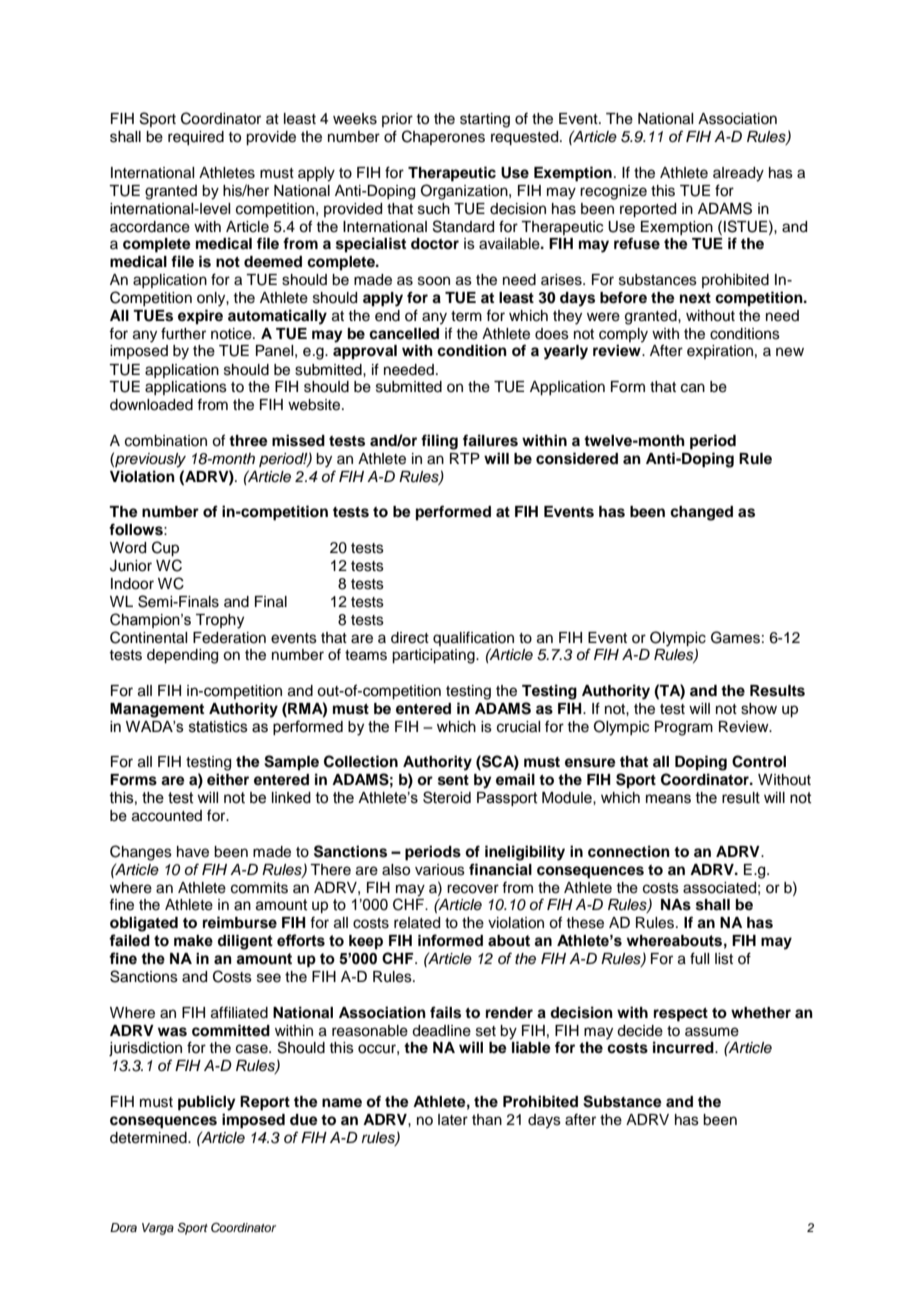 The image size is (924, 1308). What do you see at coordinates (434, 656) in the image?
I see `participating` at bounding box center [434, 656].
